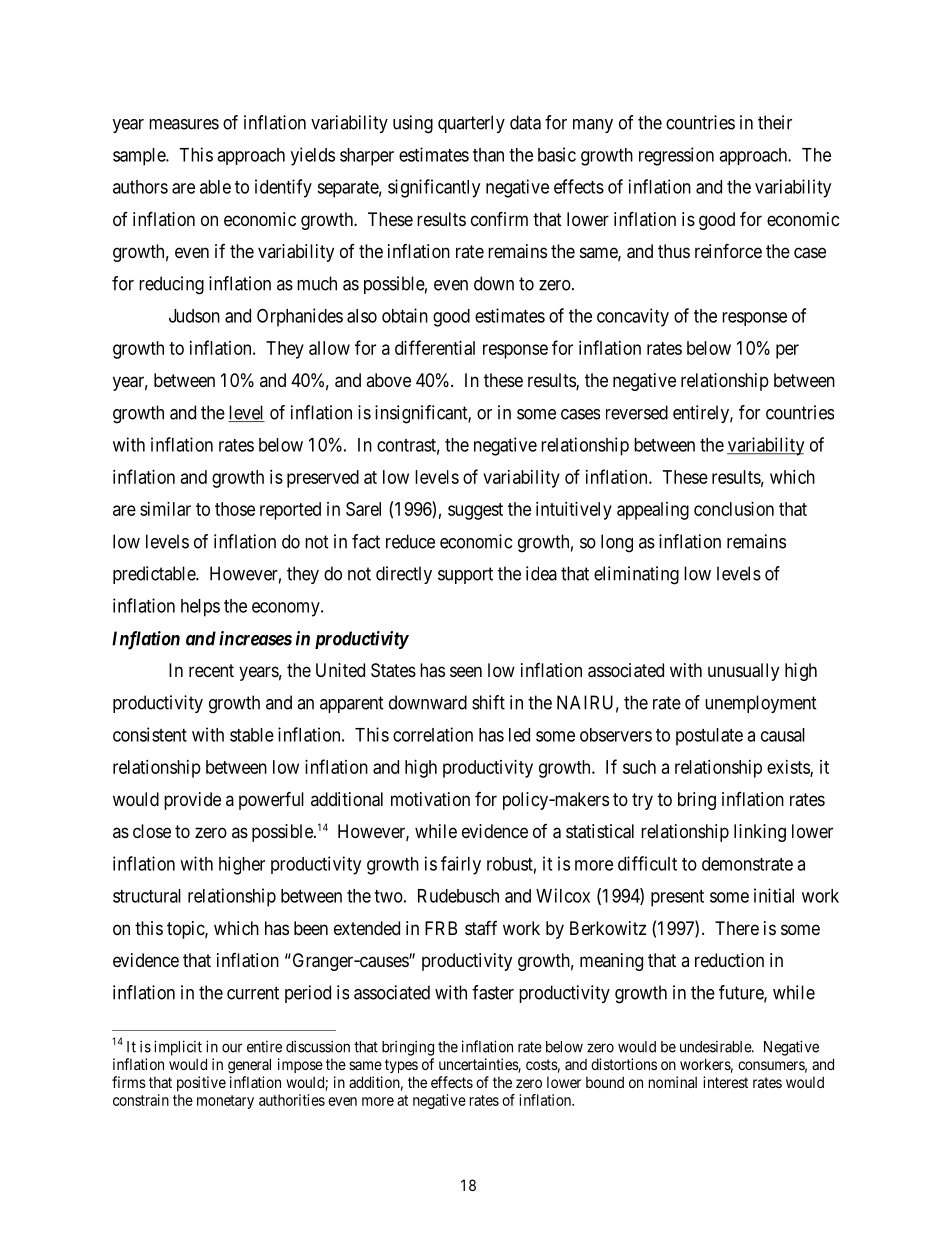 The height and width of the screenshot is (1233, 952). Describe the element at coordinates (201, 1083) in the screenshot. I see `positive` at that location.
